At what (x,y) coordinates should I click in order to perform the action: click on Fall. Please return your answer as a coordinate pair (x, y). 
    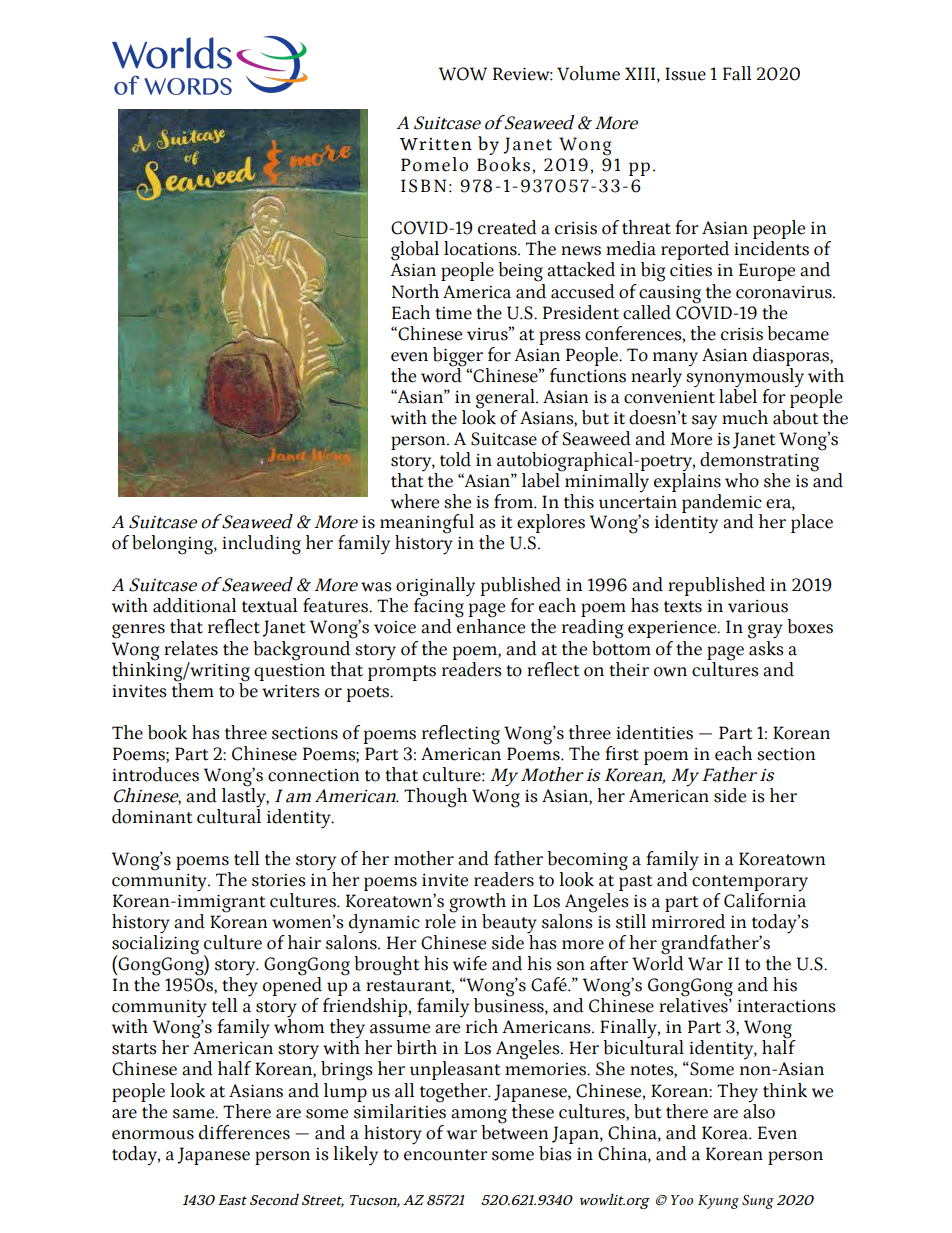
    Looking at the image, I should click on (737, 73).
